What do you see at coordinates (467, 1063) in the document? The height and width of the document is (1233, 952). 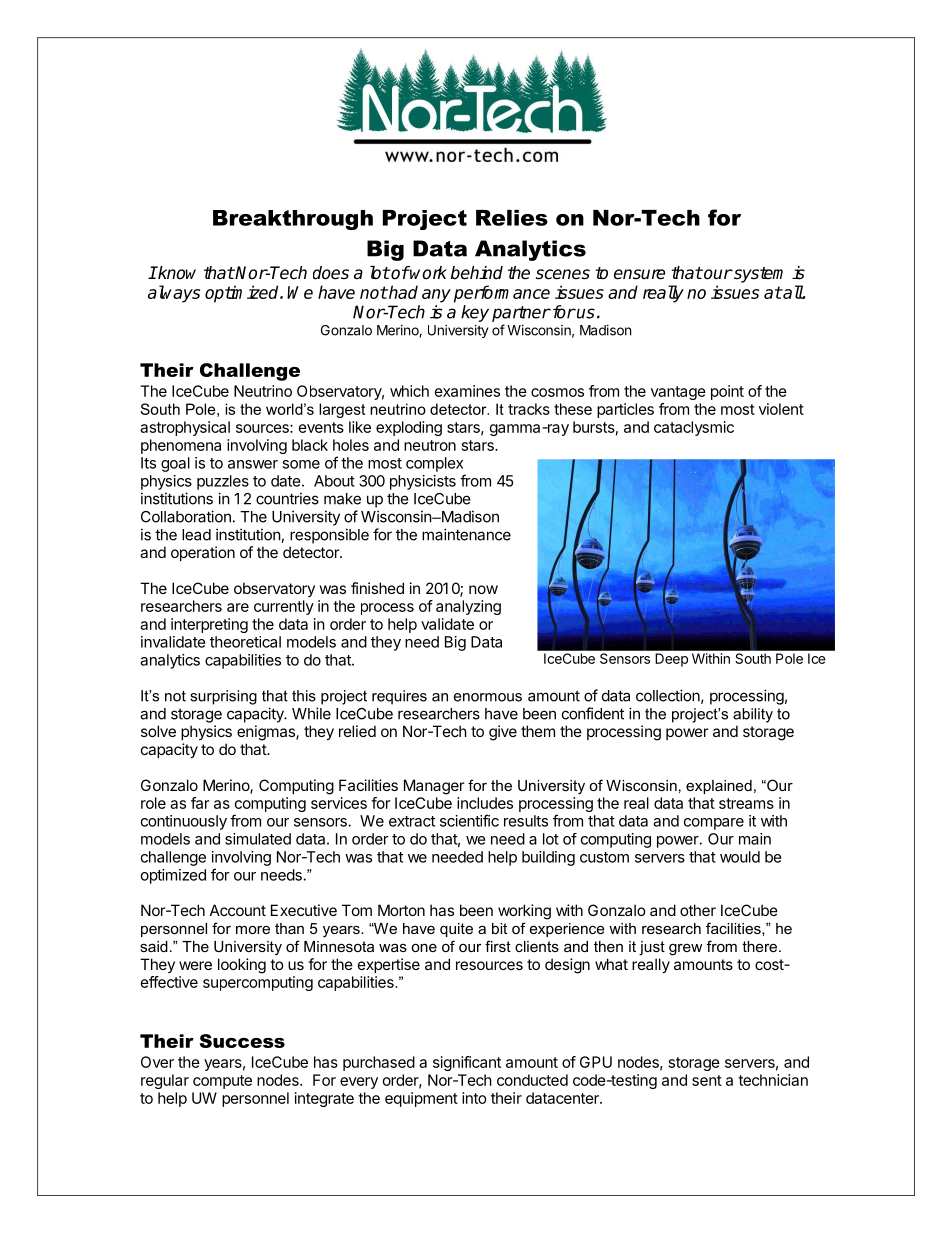 I see `significant` at bounding box center [467, 1063].
